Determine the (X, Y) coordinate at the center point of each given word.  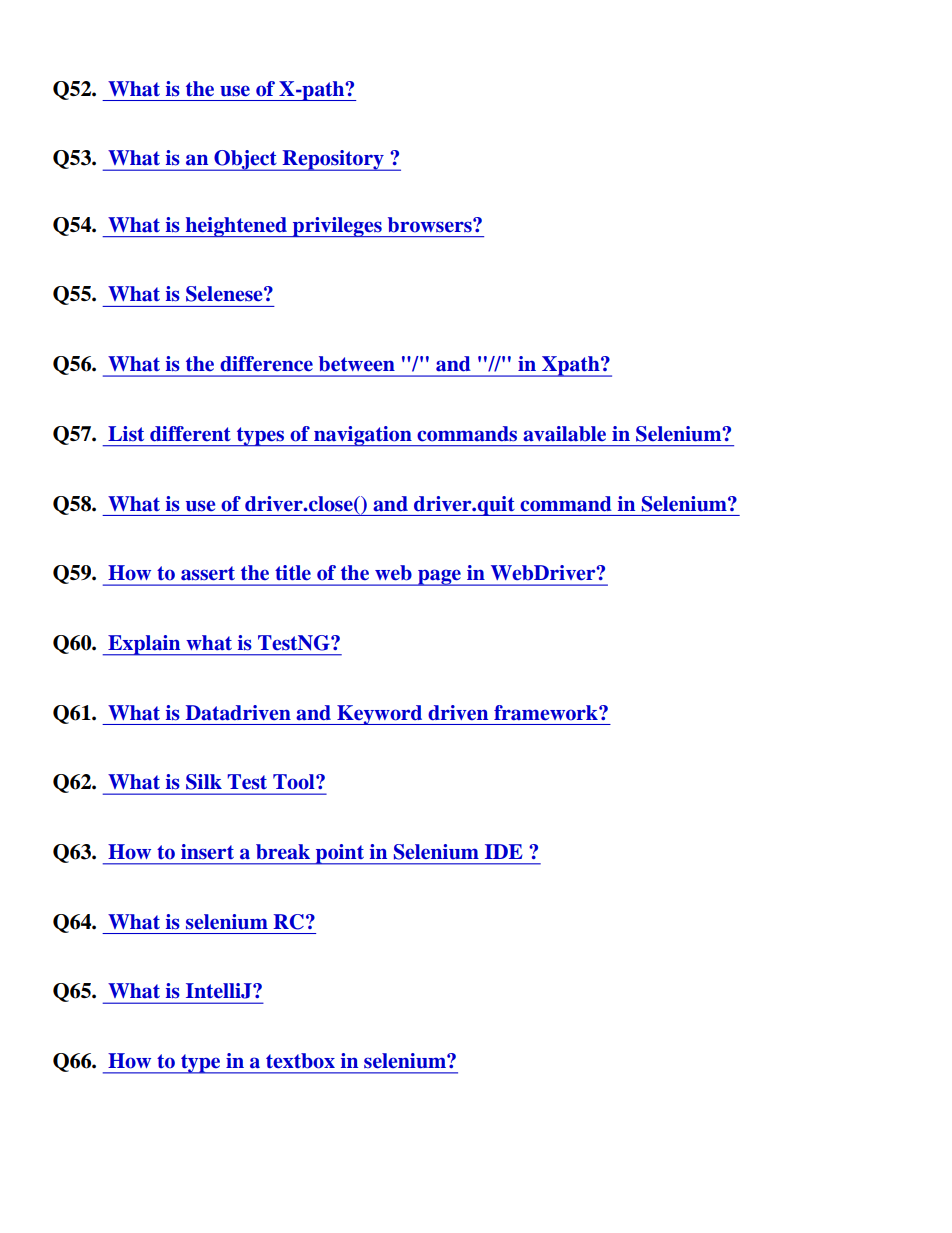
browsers (431, 225)
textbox (300, 1061)
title (293, 573)
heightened (236, 227)
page (439, 577)
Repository (333, 160)
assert (208, 573)
